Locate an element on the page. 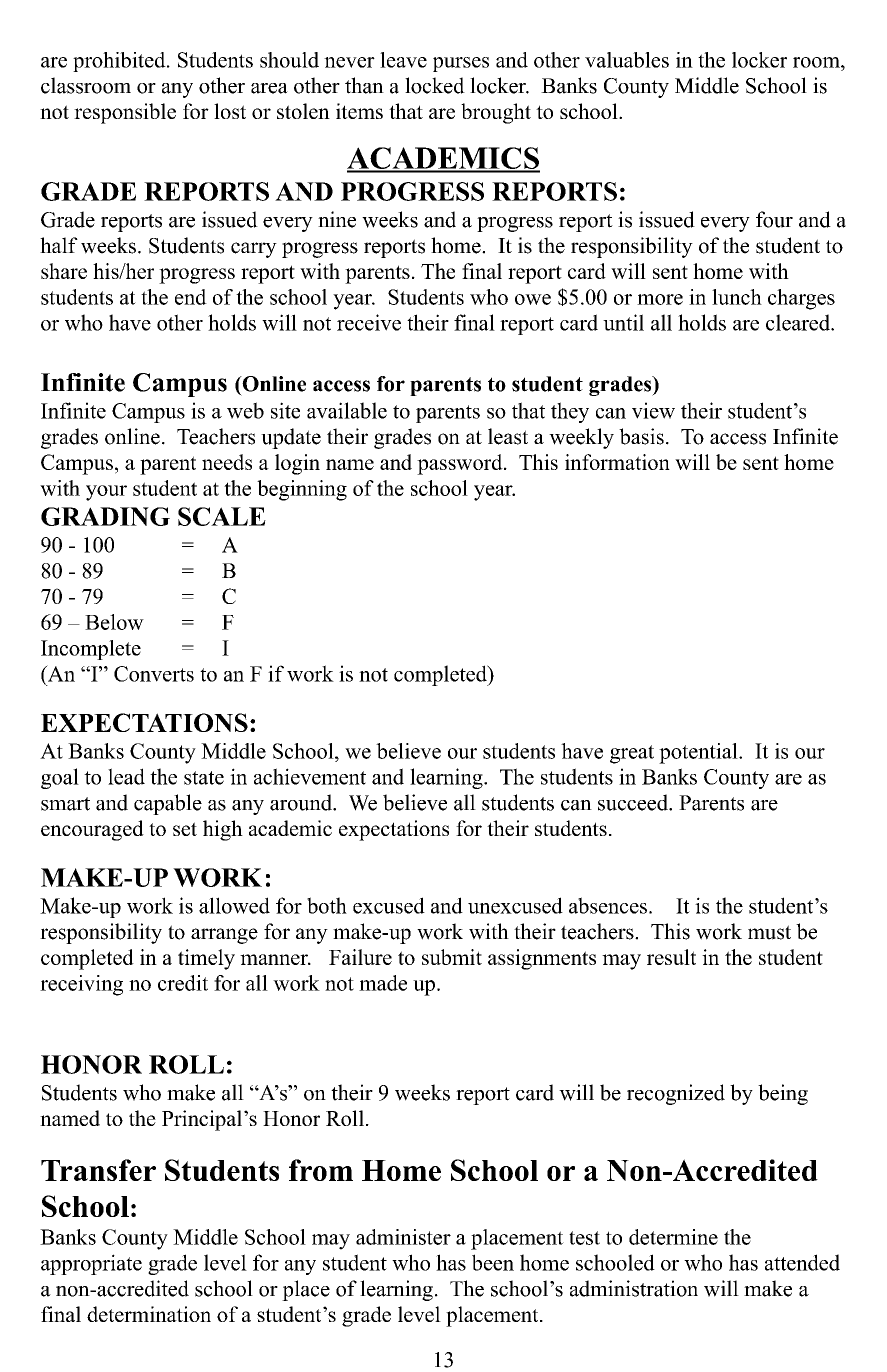 This page has height=1372, width=887. determination is located at coordinates (149, 1314).
